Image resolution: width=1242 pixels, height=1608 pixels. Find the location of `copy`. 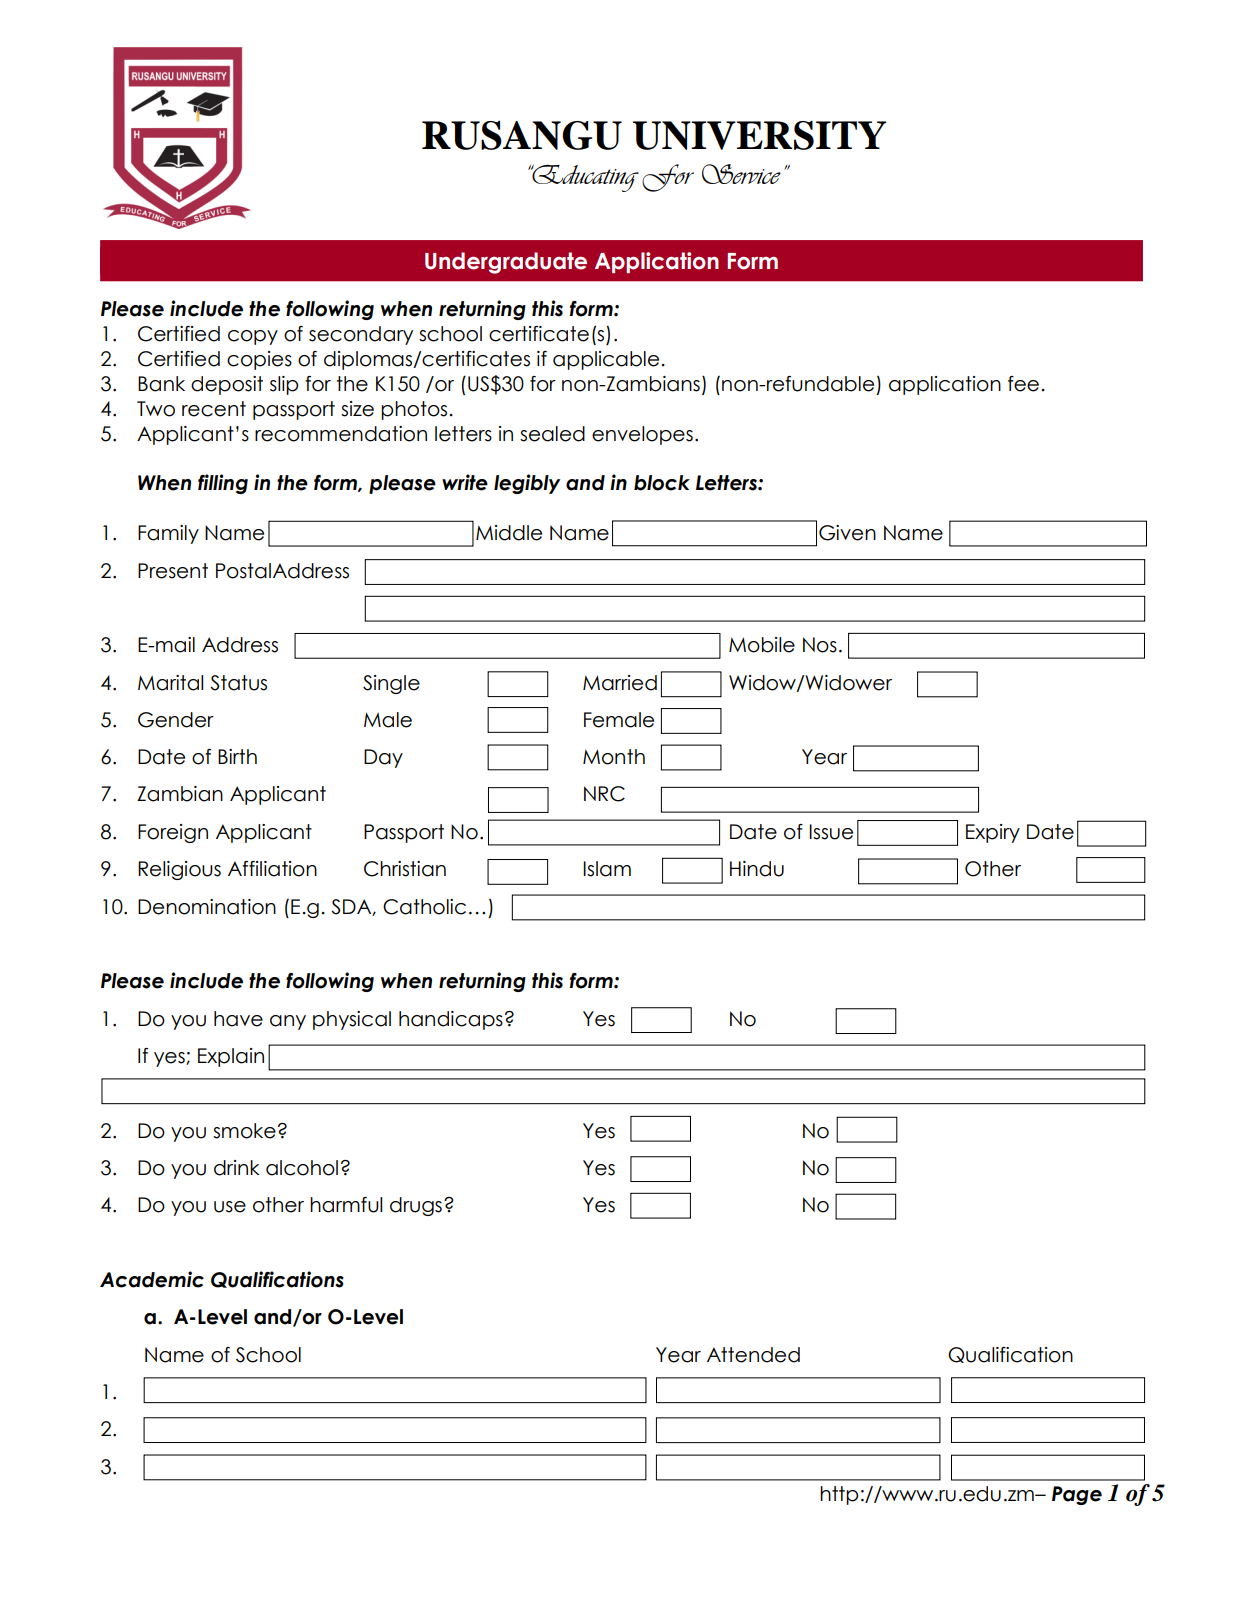

copy is located at coordinates (253, 337).
